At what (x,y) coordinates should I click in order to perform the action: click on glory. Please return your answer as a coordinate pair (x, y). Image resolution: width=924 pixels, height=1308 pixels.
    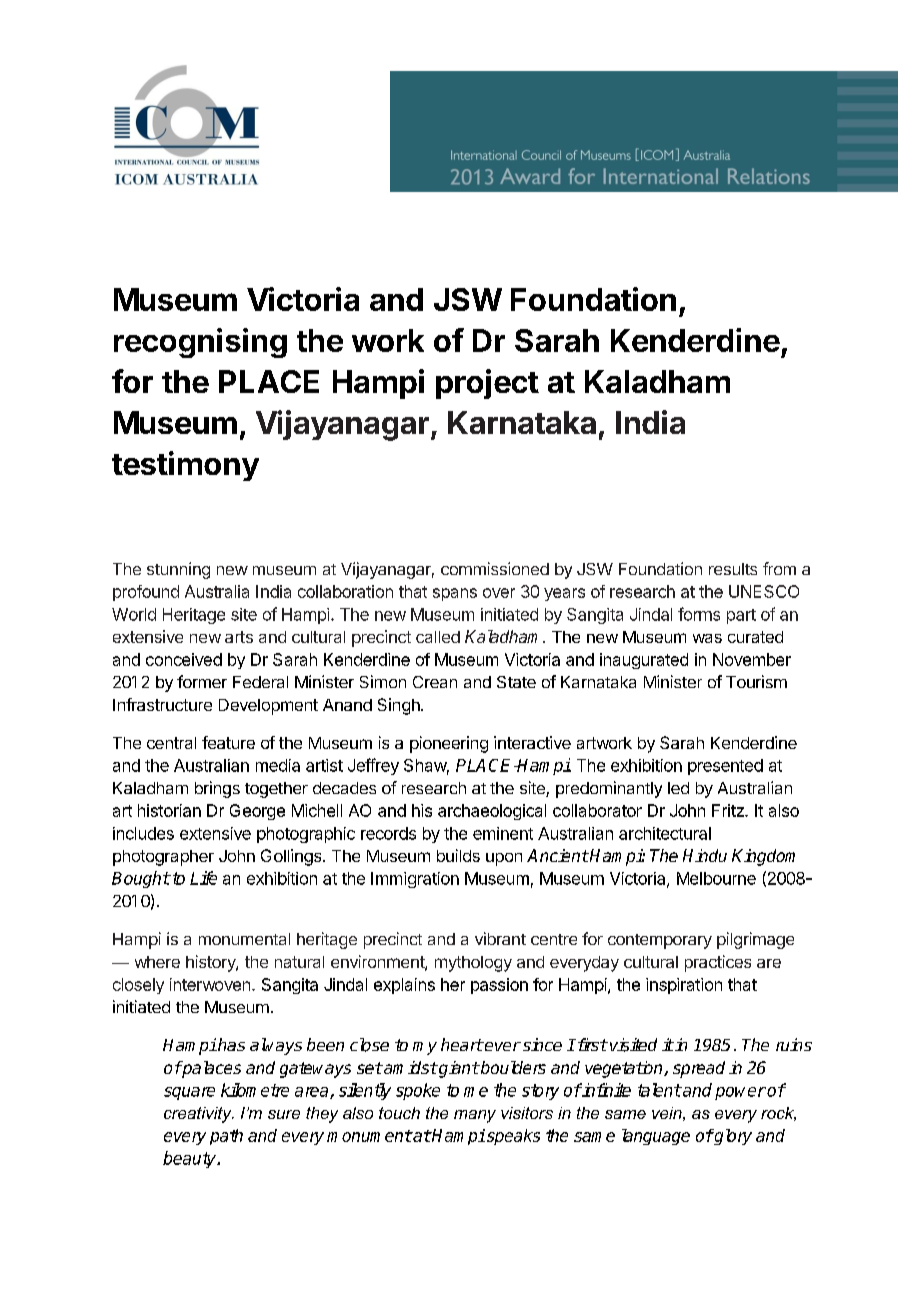
    Looking at the image, I should click on (732, 1137).
